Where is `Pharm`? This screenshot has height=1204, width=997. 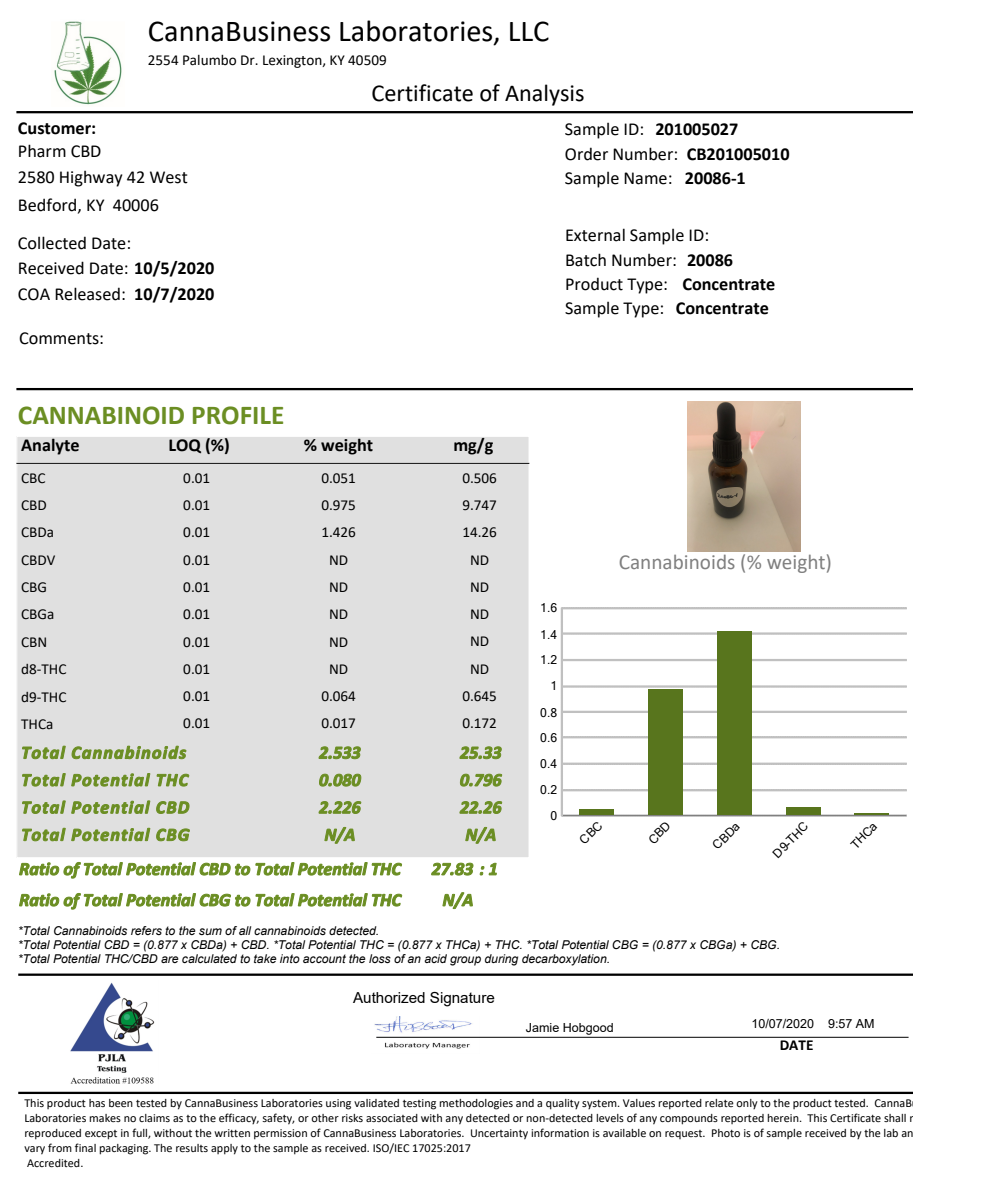
Pharm is located at coordinates (42, 151).
